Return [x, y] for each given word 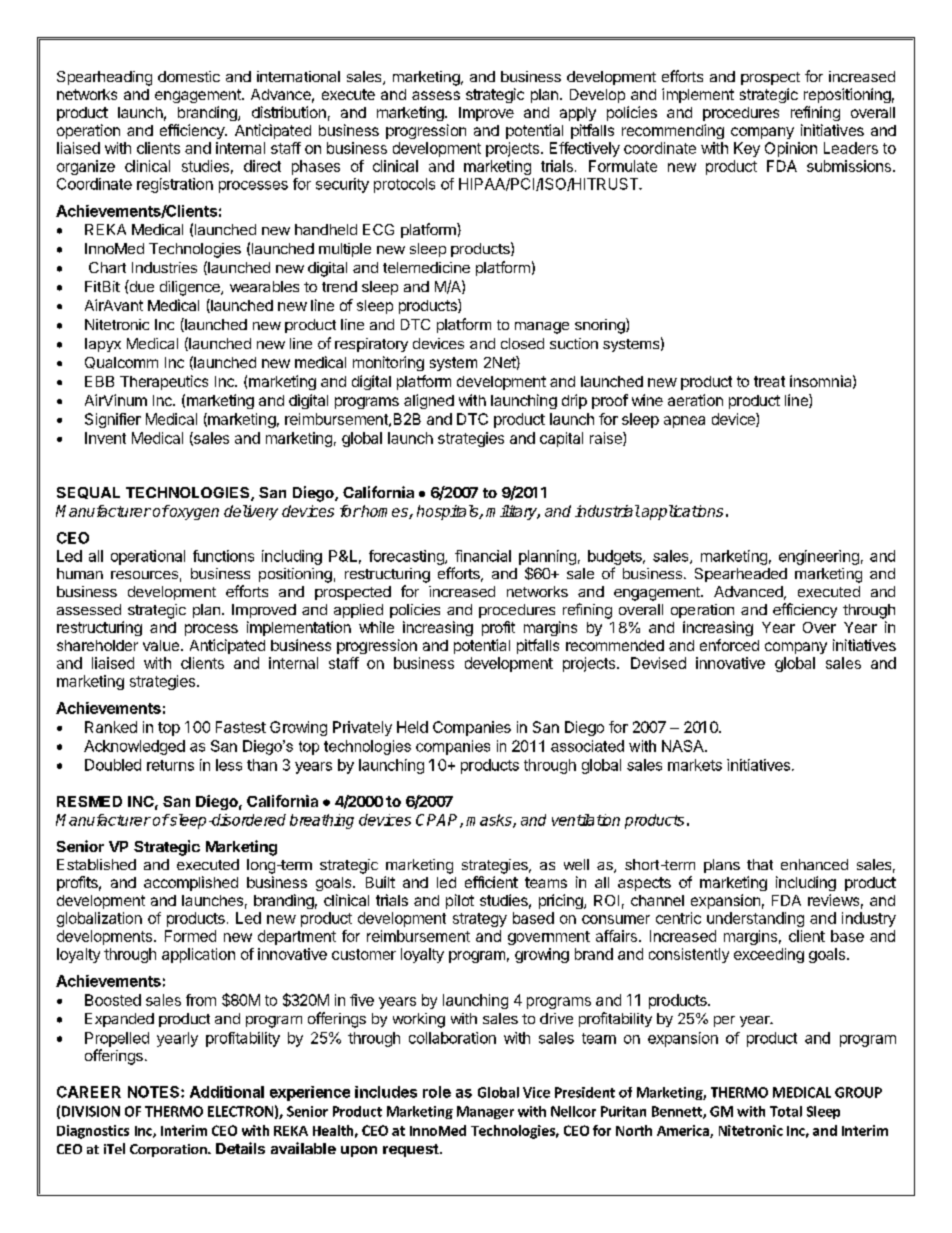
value [162, 645]
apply [578, 114]
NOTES [155, 1092]
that [760, 864]
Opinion [791, 149]
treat [769, 381]
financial [483, 556]
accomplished [191, 883]
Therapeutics [164, 382]
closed [522, 343]
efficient [491, 882]
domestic [189, 76]
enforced [729, 645]
